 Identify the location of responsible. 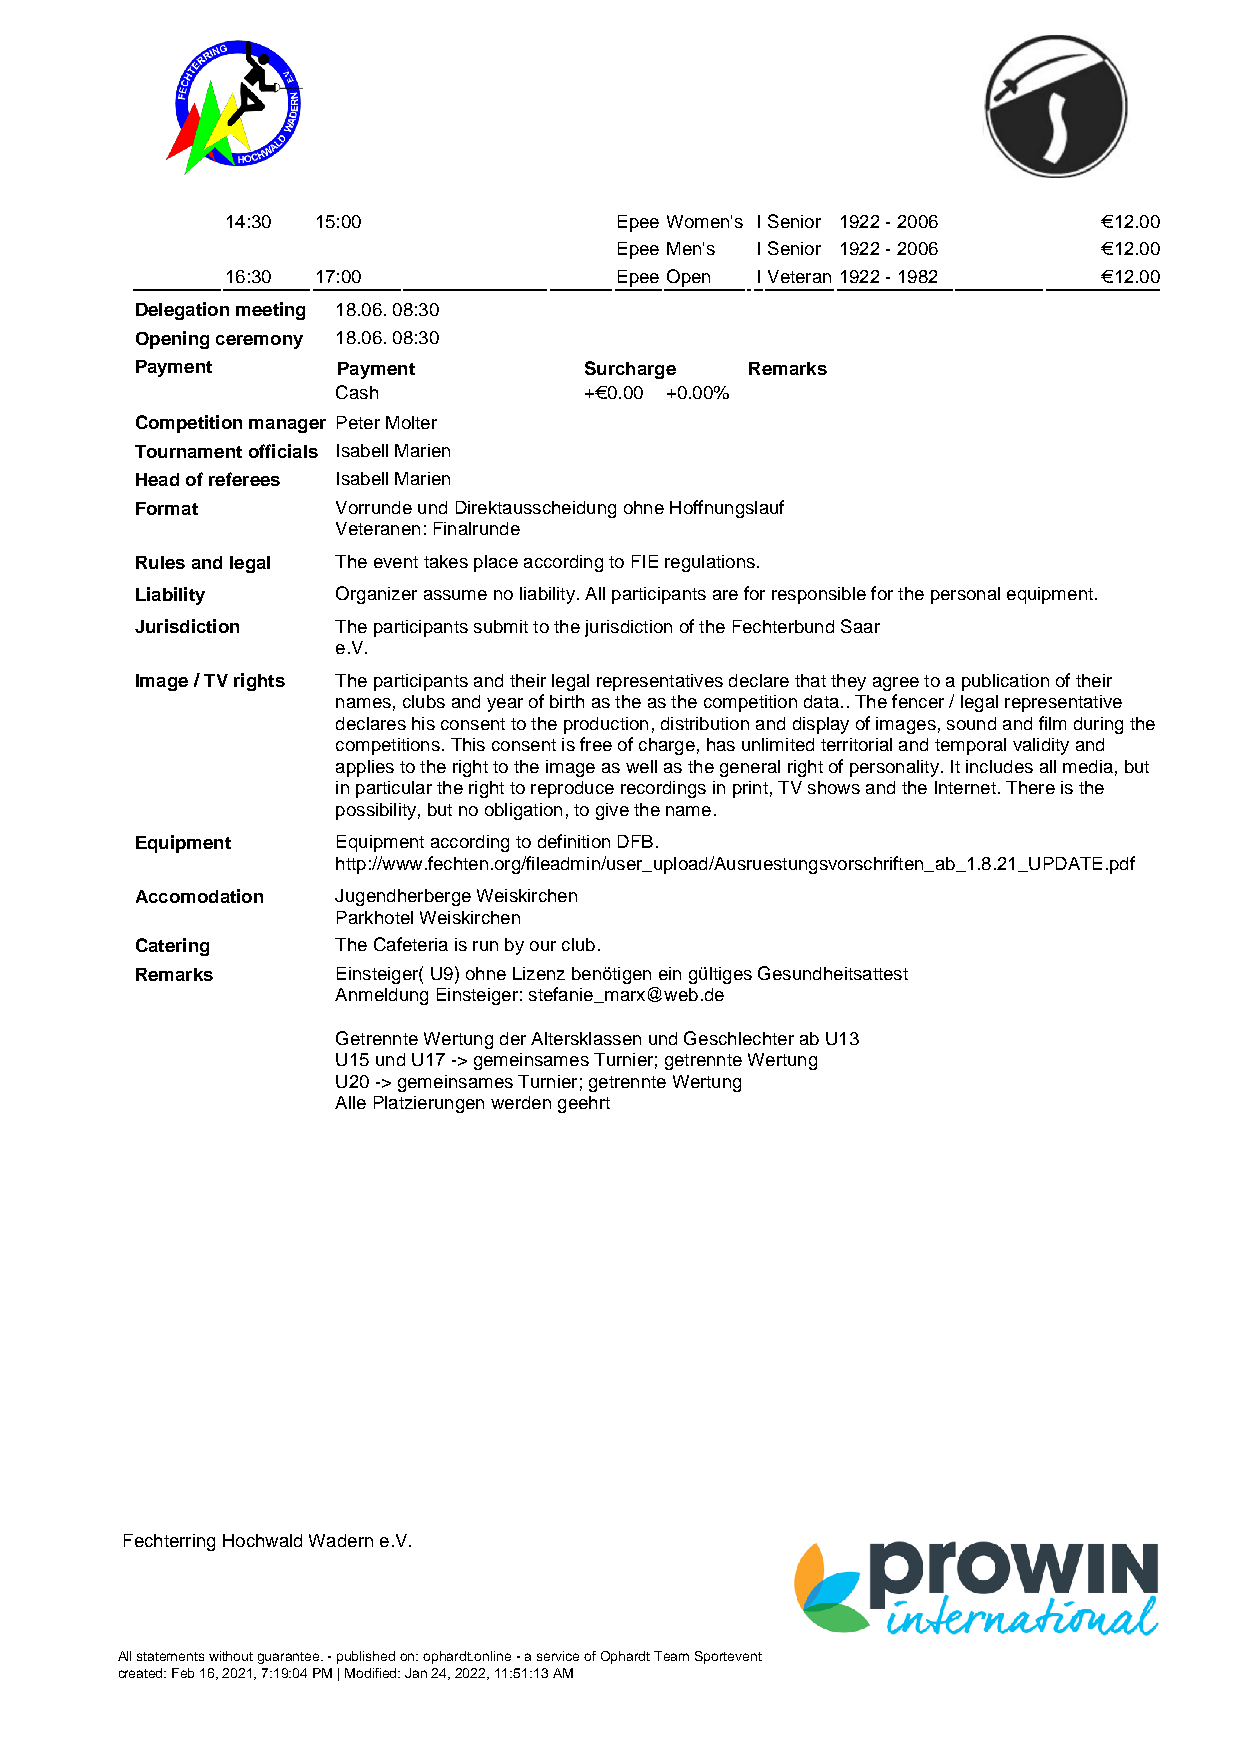
(819, 595).
